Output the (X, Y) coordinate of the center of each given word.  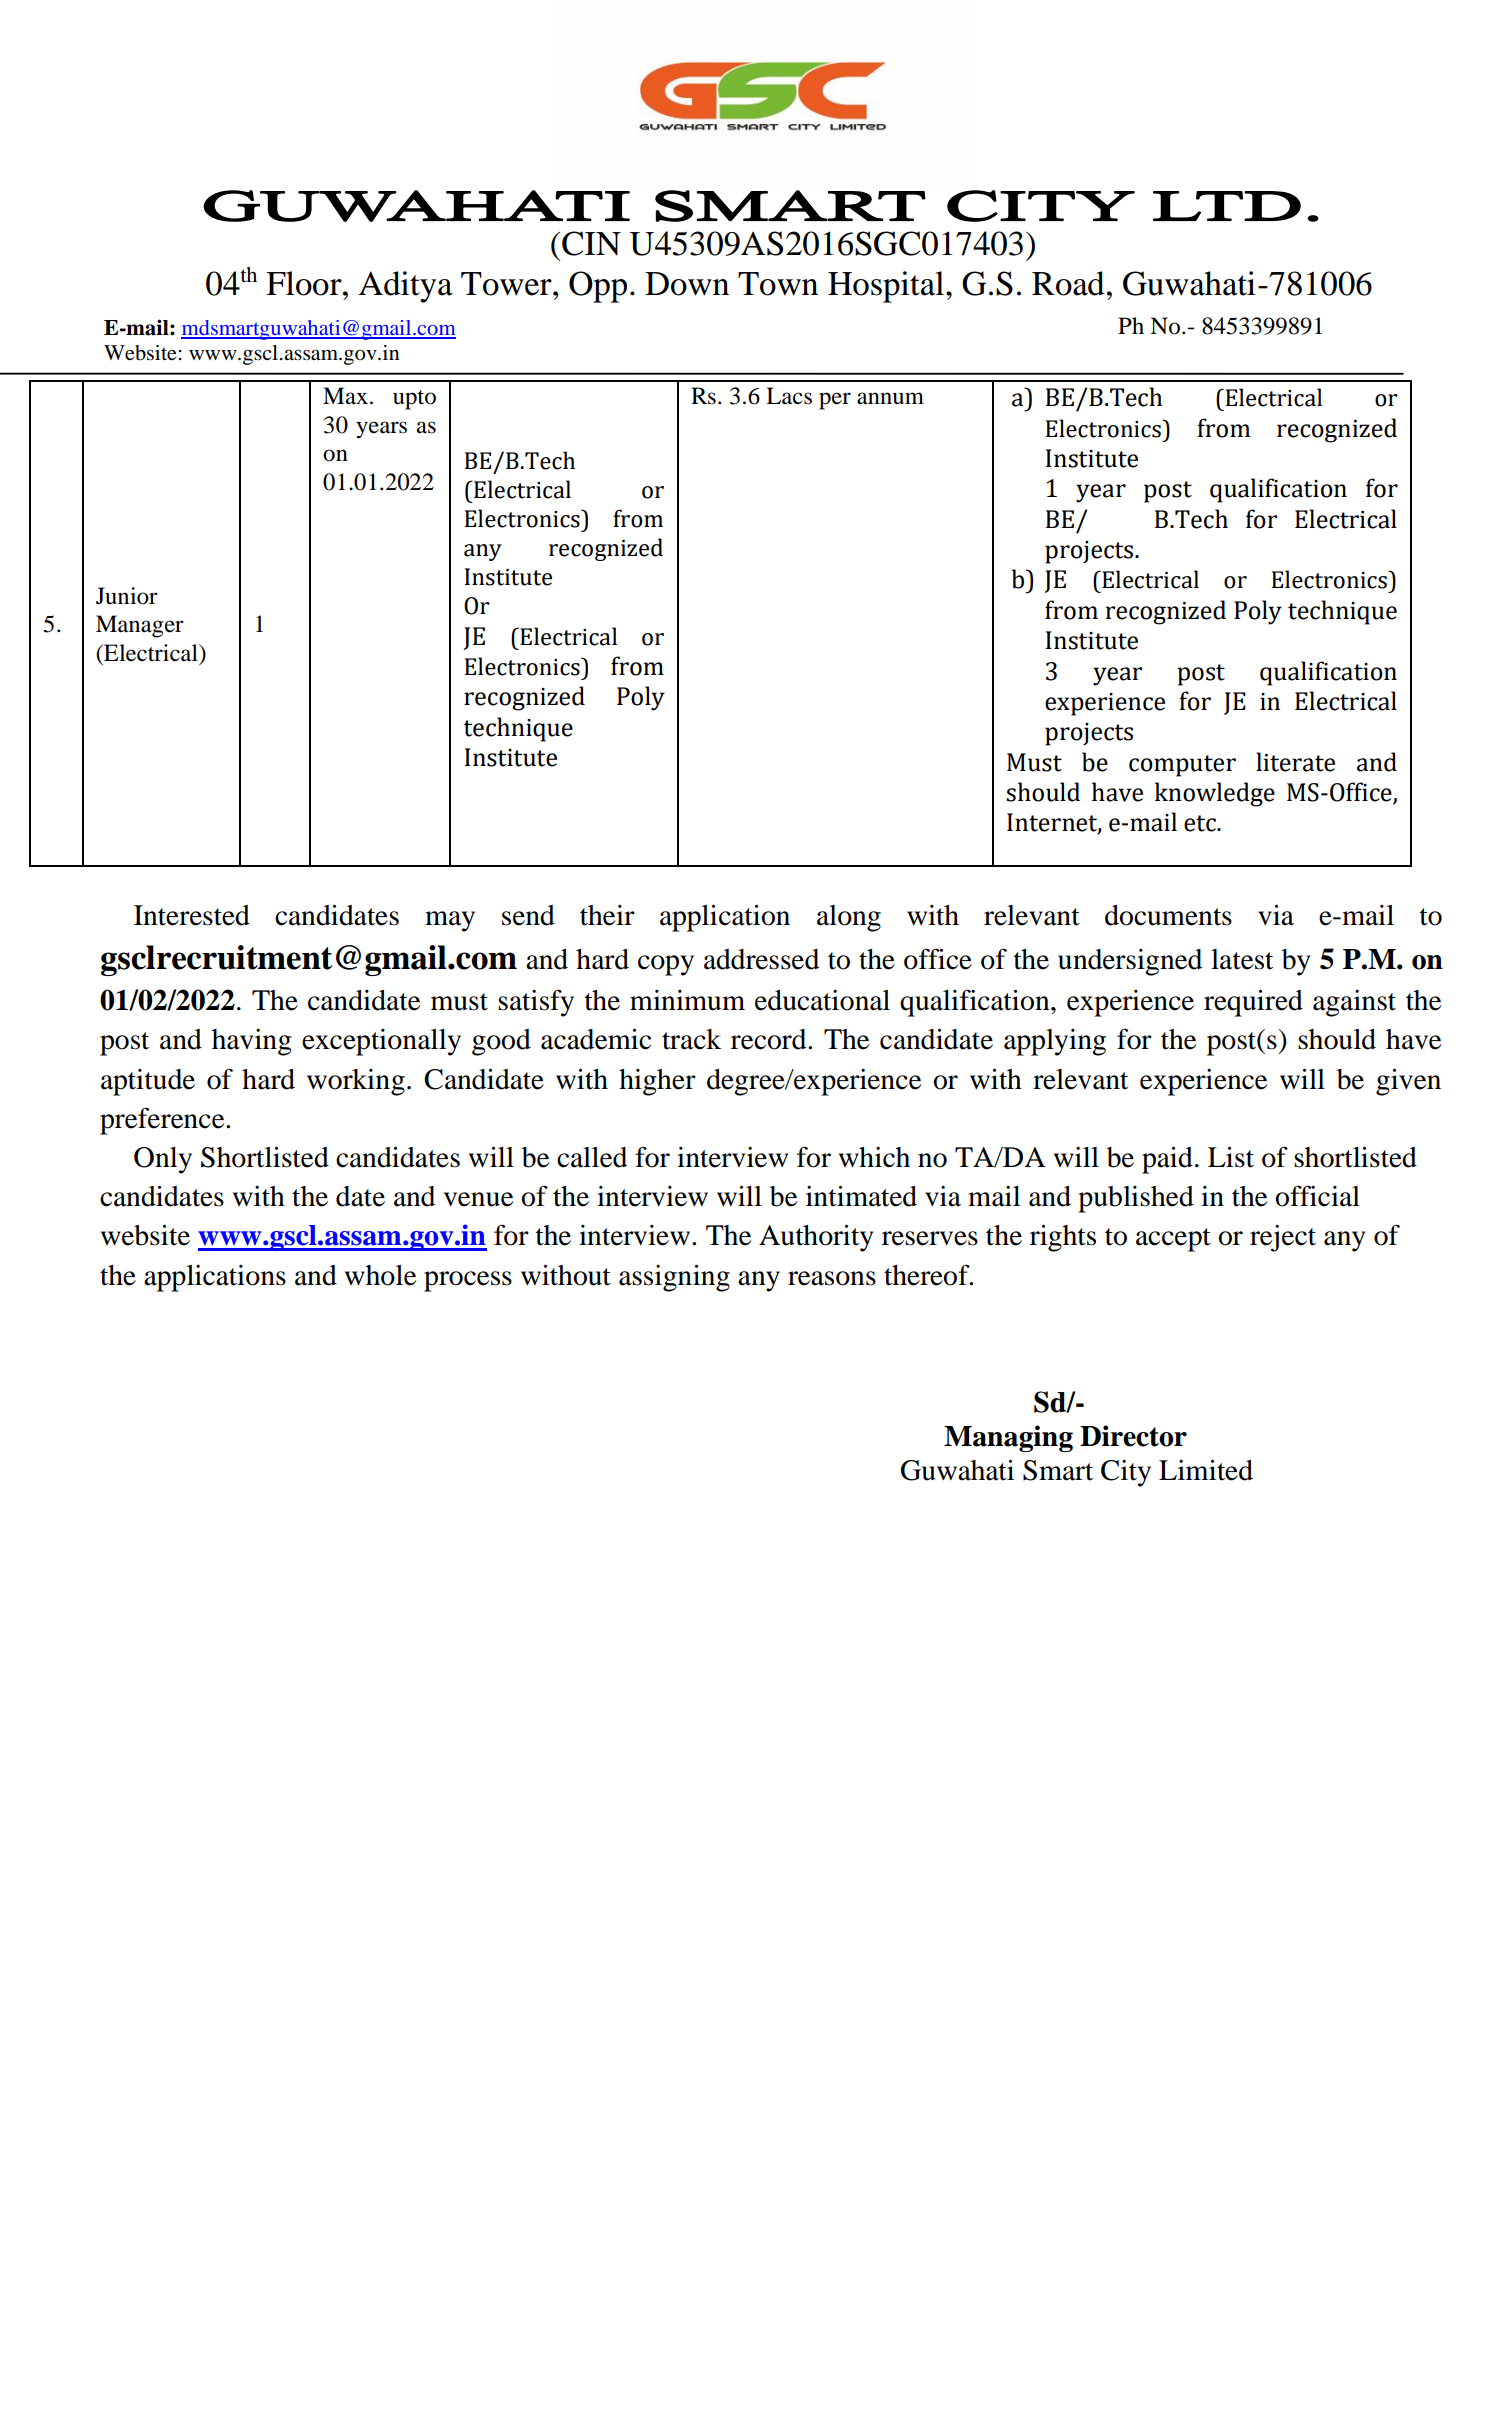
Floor (305, 283)
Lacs (789, 396)
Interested (192, 915)
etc (1201, 823)
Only (163, 1160)
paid (1167, 1160)
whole (380, 1275)
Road (1068, 283)
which (874, 1157)
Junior (127, 596)
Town (778, 284)
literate (1295, 762)
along (849, 918)
